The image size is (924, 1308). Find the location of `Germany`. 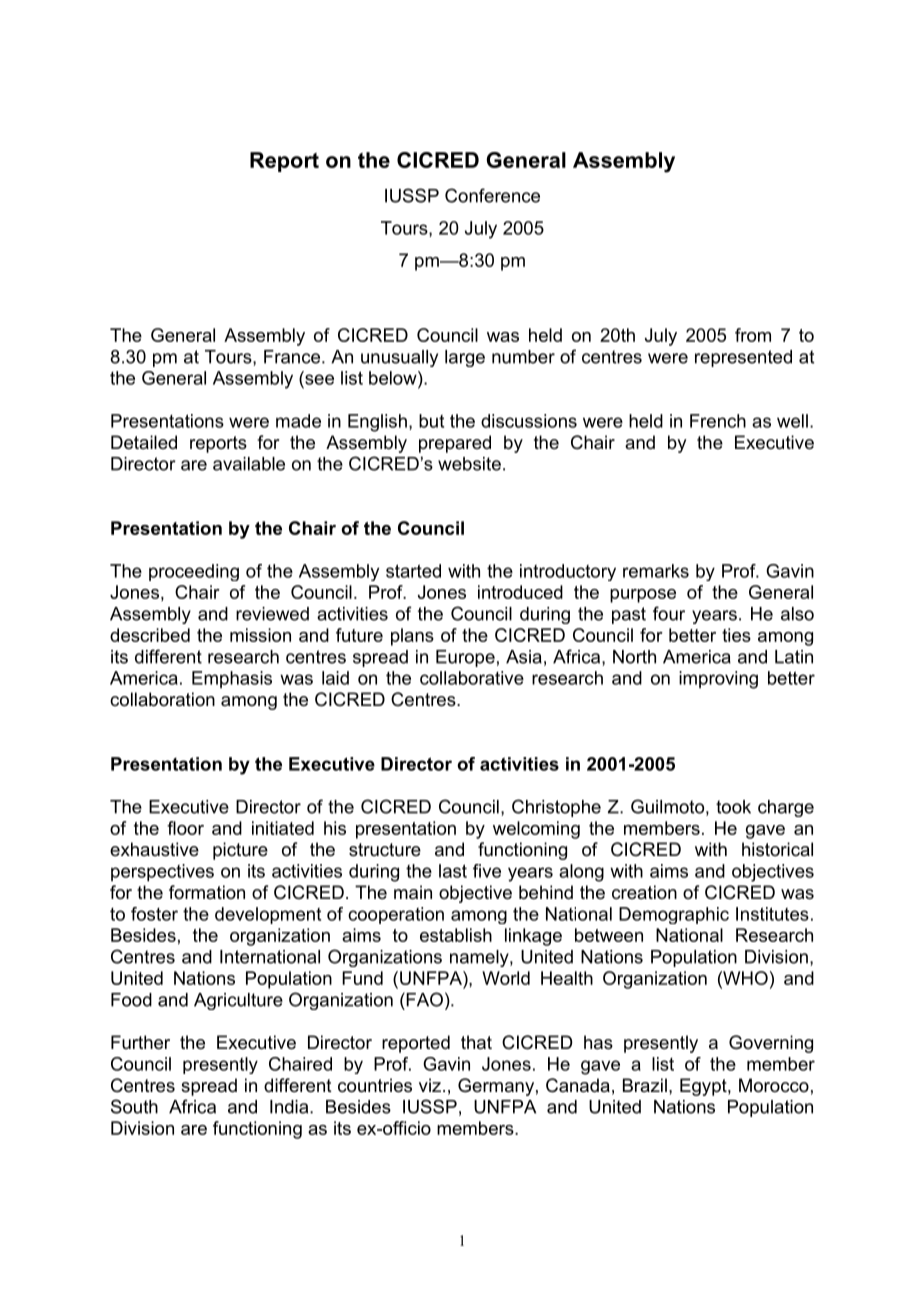

Germany is located at coordinates (496, 1087).
